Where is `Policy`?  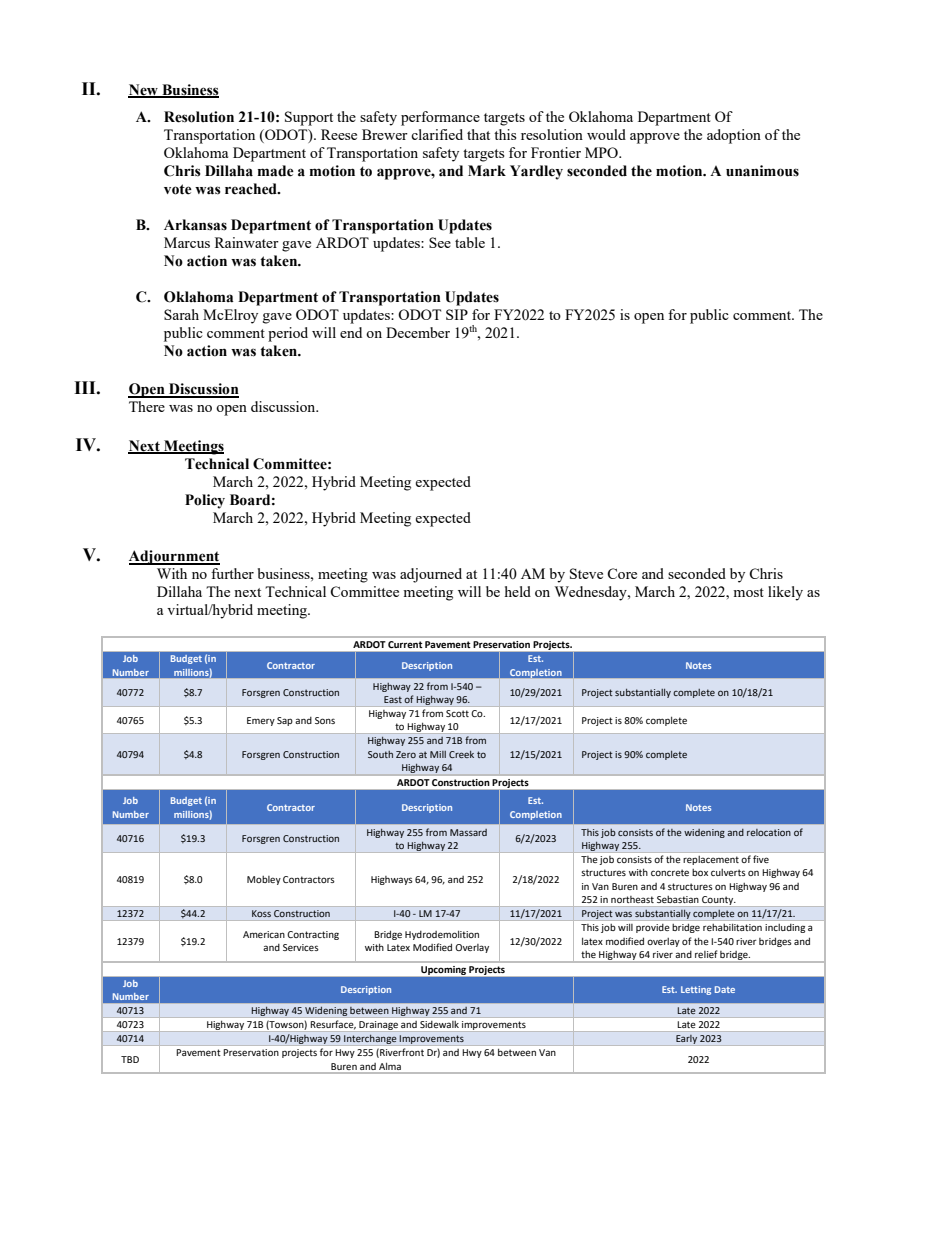
Policy is located at coordinates (205, 501).
